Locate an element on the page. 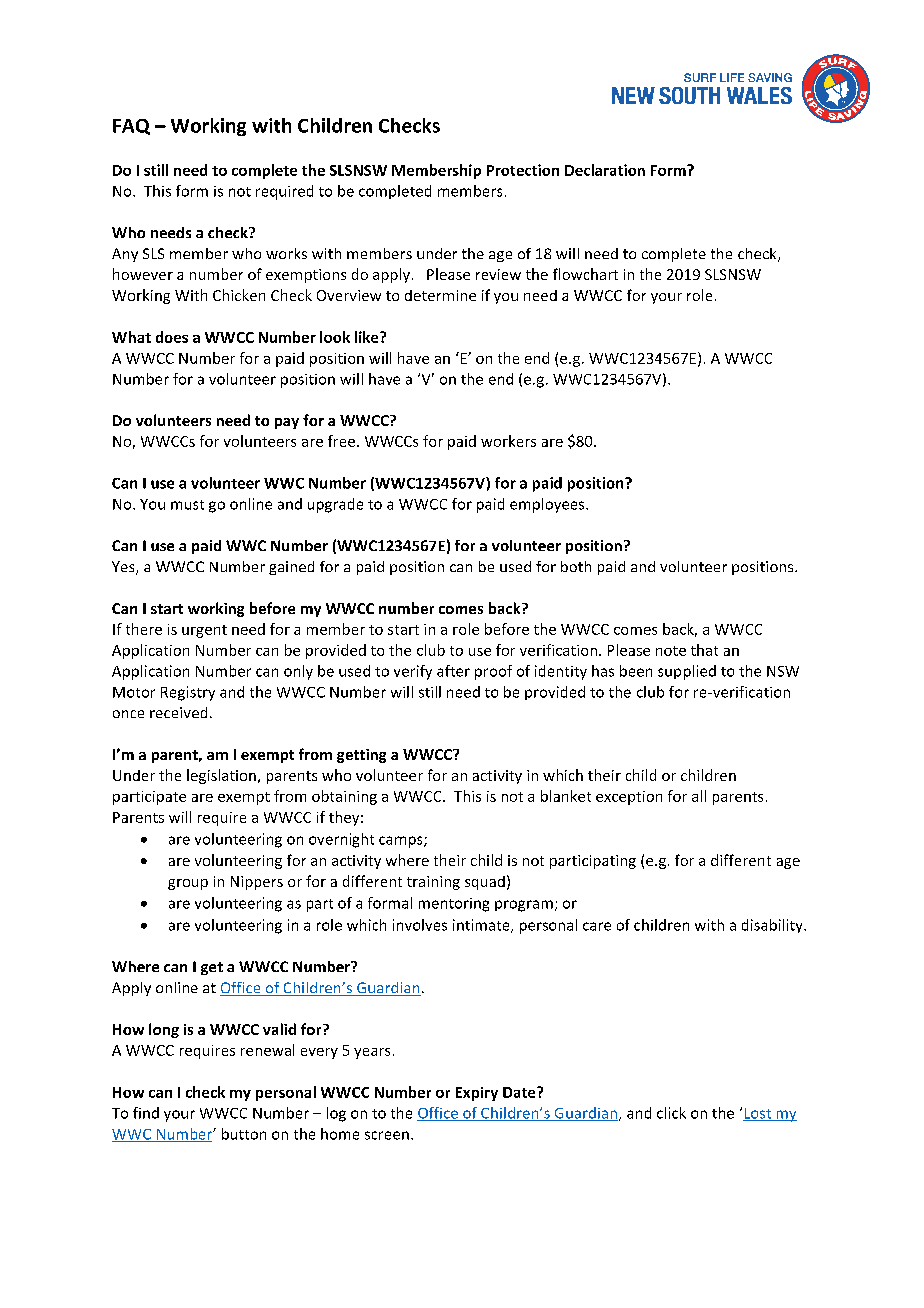 This document has height=1308, width=924. Protection is located at coordinates (523, 170).
